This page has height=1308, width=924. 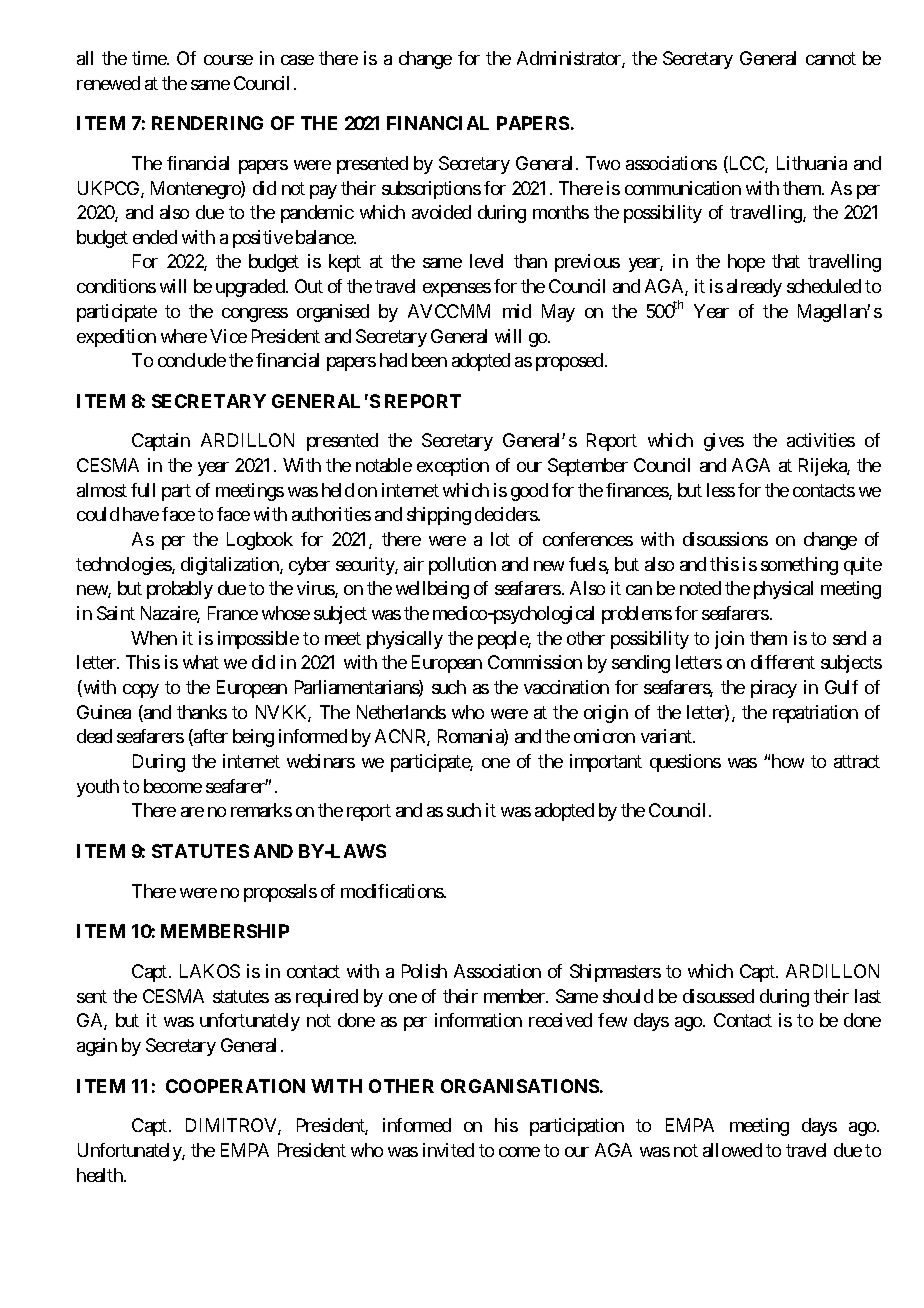 I want to click on RENDERING, so click(x=207, y=123).
